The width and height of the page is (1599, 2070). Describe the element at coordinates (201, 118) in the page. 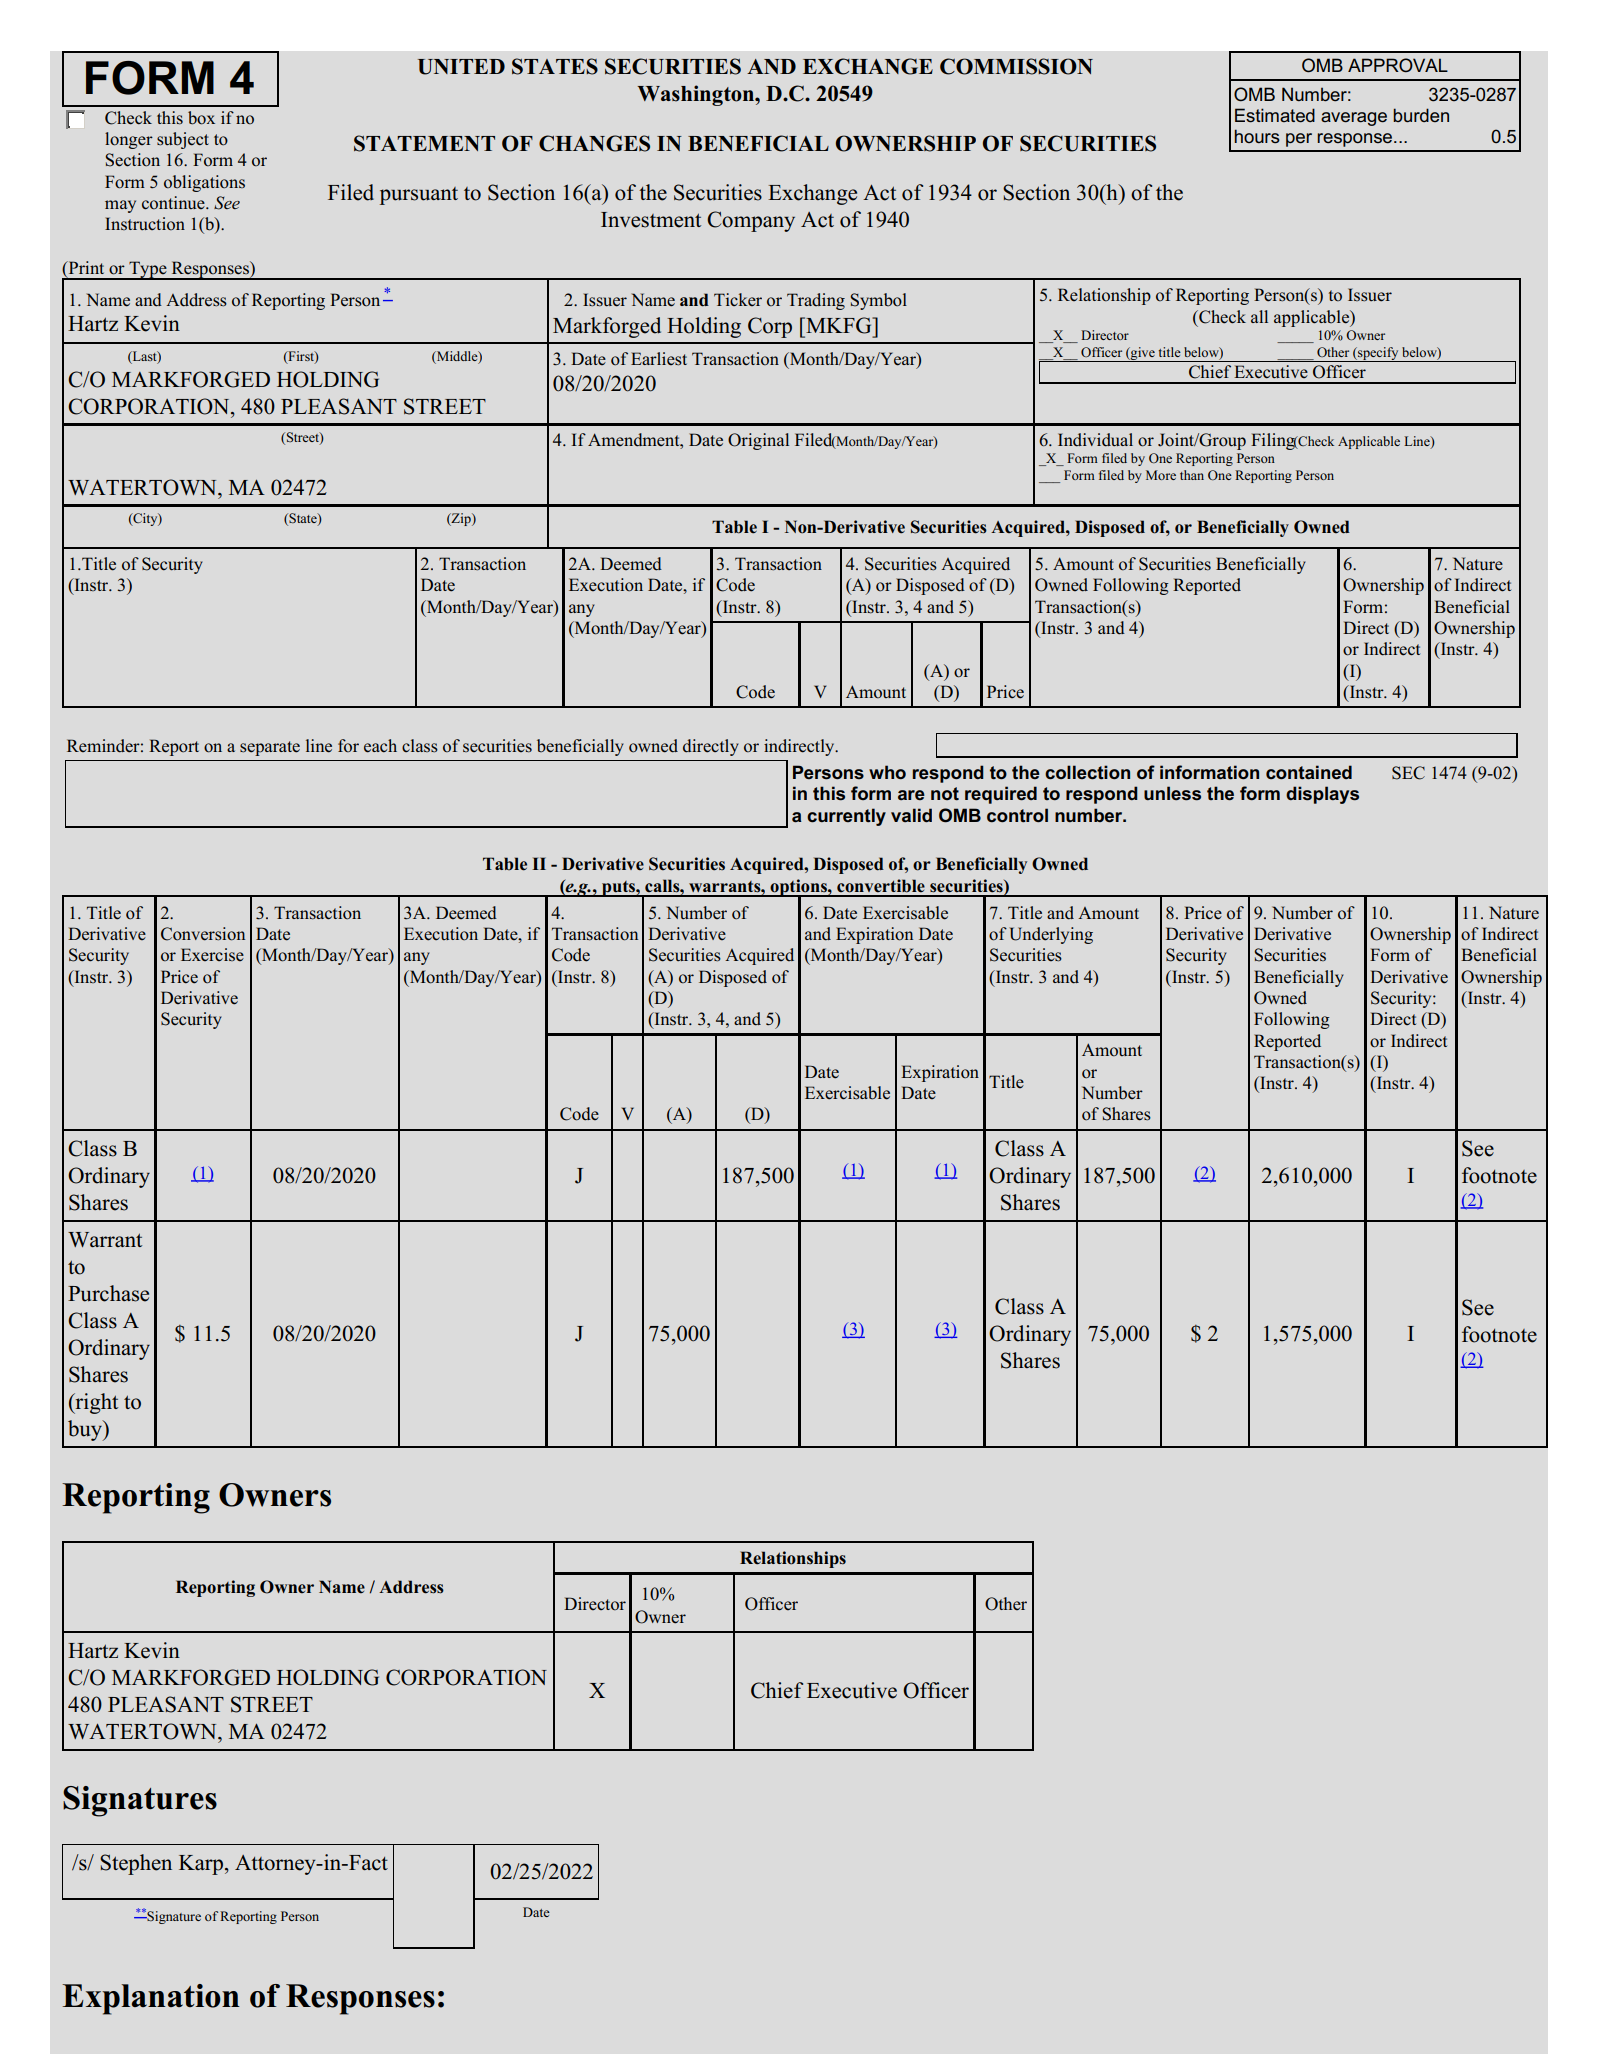

I see `box` at that location.
